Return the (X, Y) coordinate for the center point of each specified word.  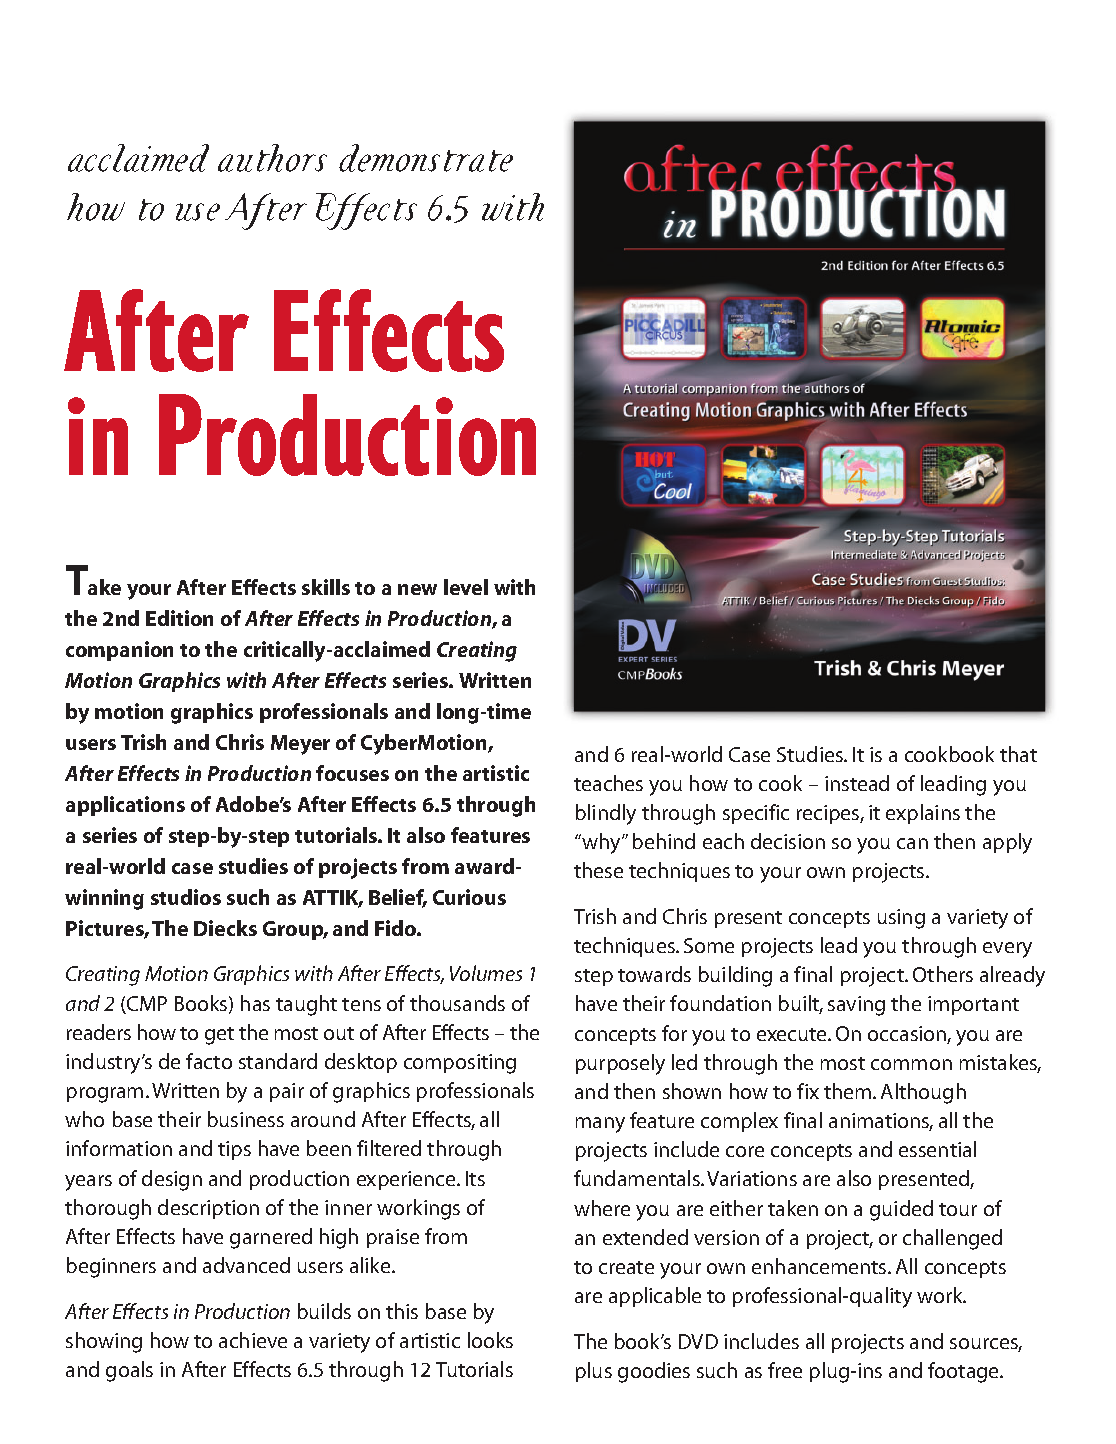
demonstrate (426, 158)
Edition (179, 618)
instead (857, 783)
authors (272, 158)
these (598, 870)
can (912, 843)
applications (125, 806)
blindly (606, 814)
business (246, 1119)
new (417, 589)
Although (923, 1093)
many (600, 1125)
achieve (253, 1340)
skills (326, 587)
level (466, 587)
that (1018, 754)
